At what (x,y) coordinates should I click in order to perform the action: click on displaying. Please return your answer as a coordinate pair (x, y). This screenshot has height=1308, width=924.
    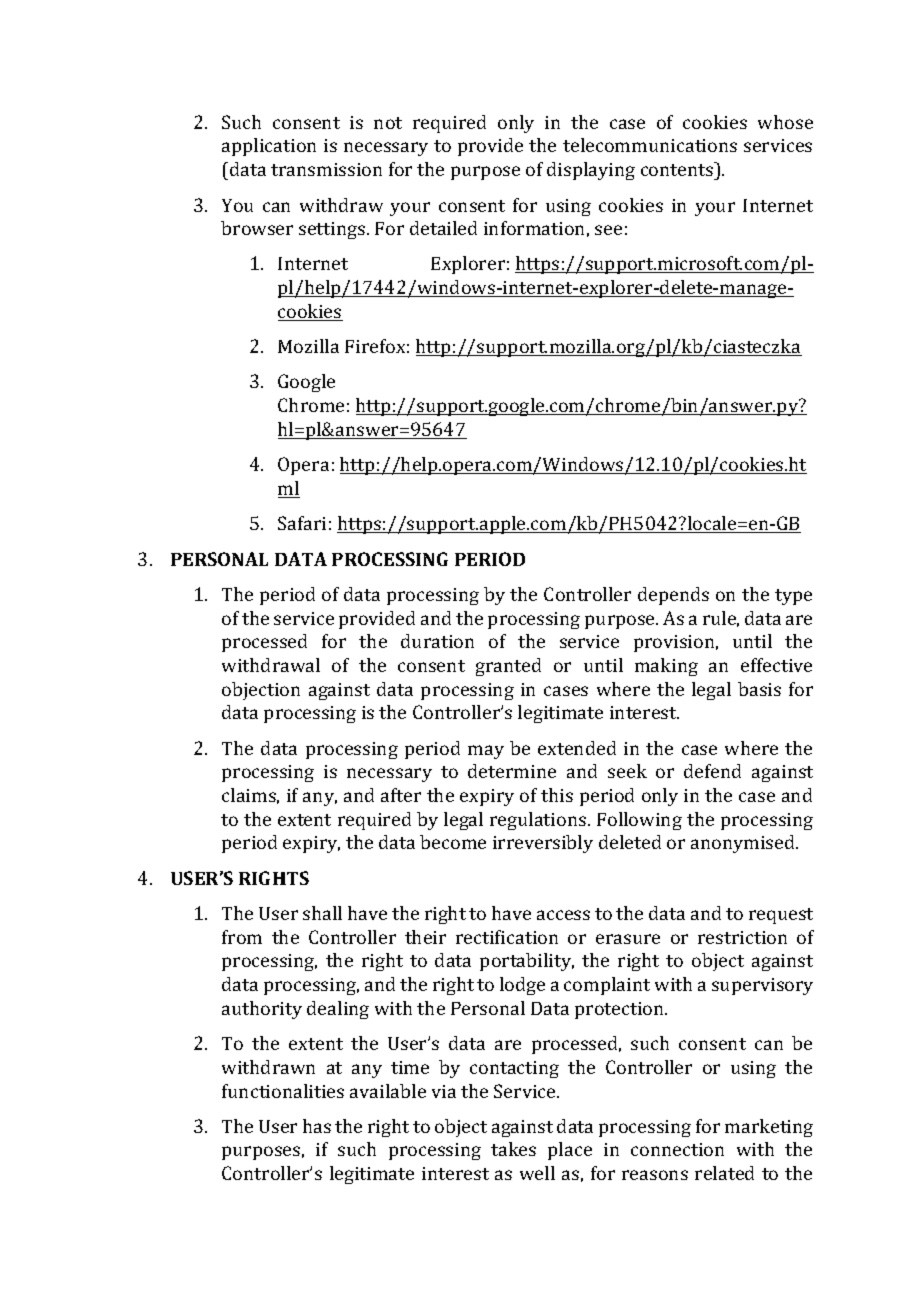
    Looking at the image, I should click on (591, 171).
